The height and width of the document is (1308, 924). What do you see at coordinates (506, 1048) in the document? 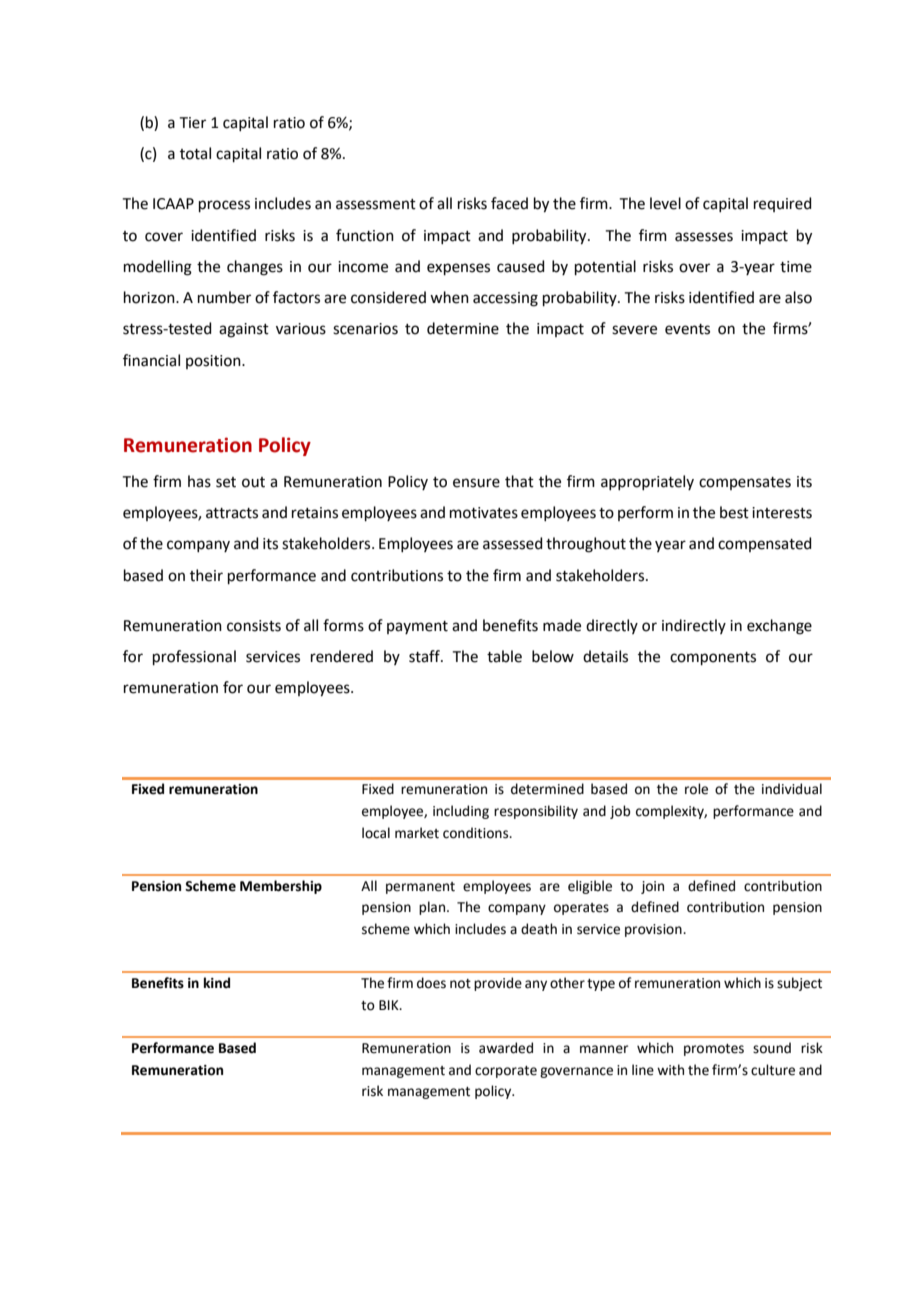
I see `awarded` at bounding box center [506, 1048].
